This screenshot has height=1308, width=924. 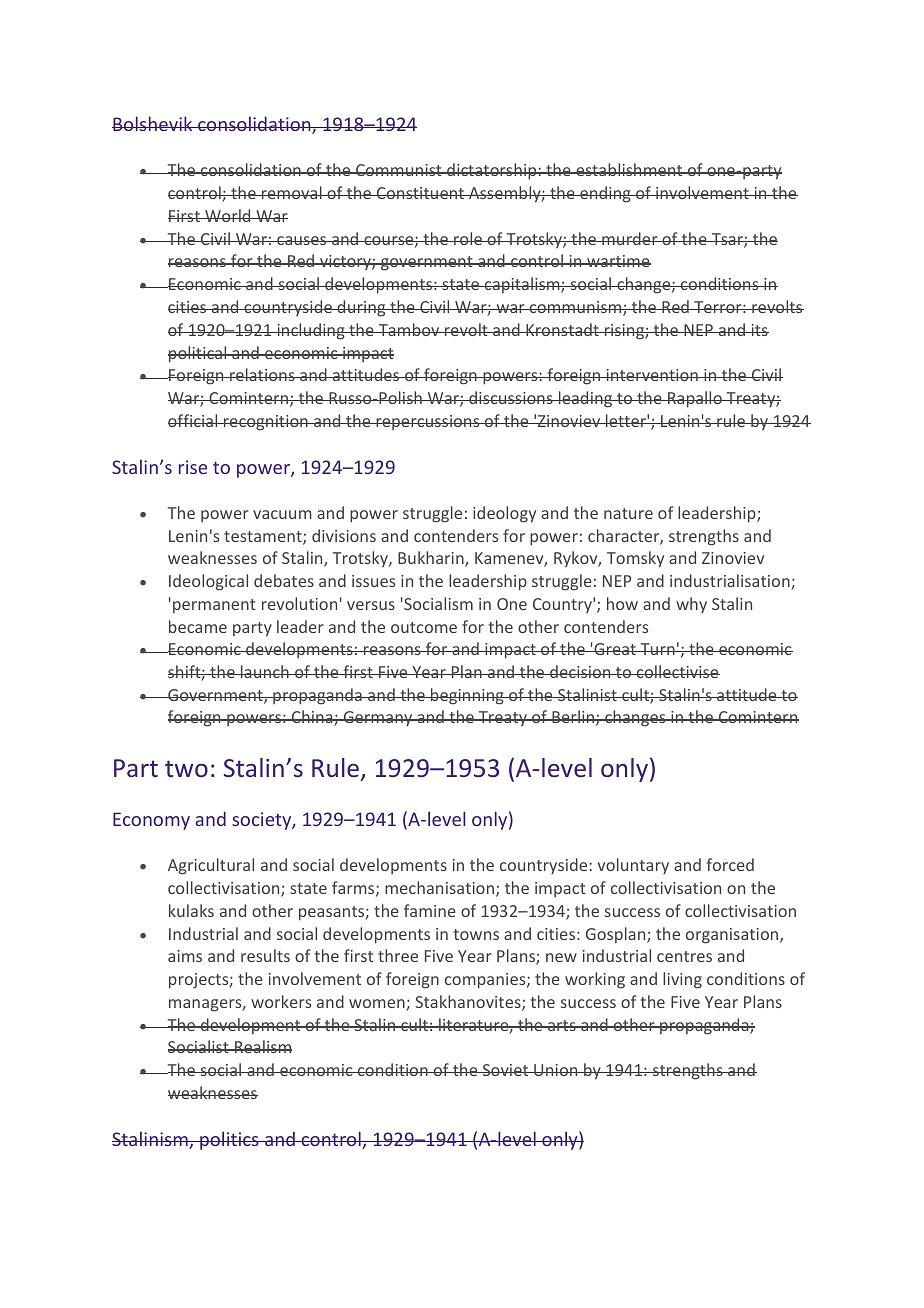 I want to click on relations, so click(x=262, y=374).
